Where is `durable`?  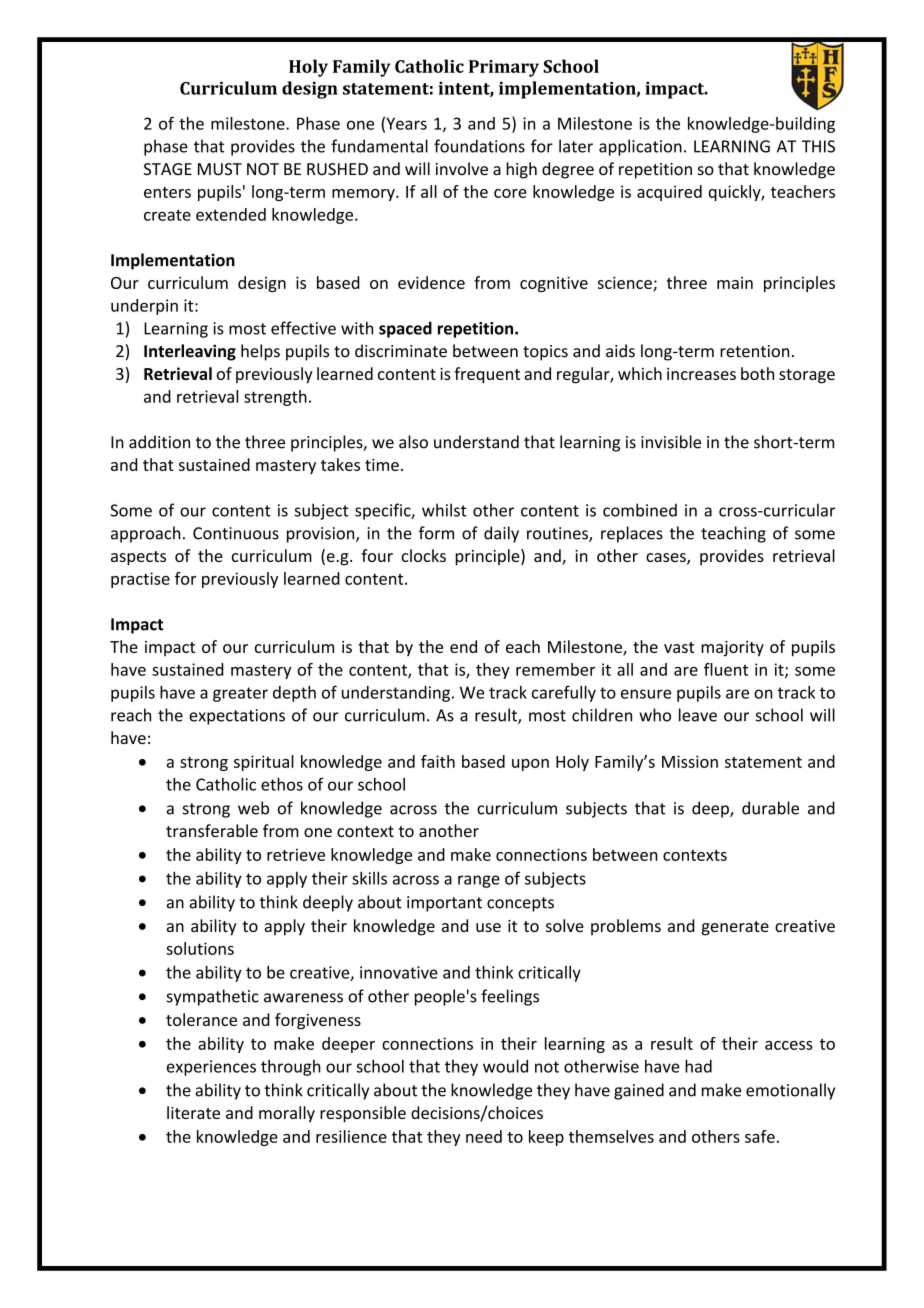 durable is located at coordinates (770, 808).
